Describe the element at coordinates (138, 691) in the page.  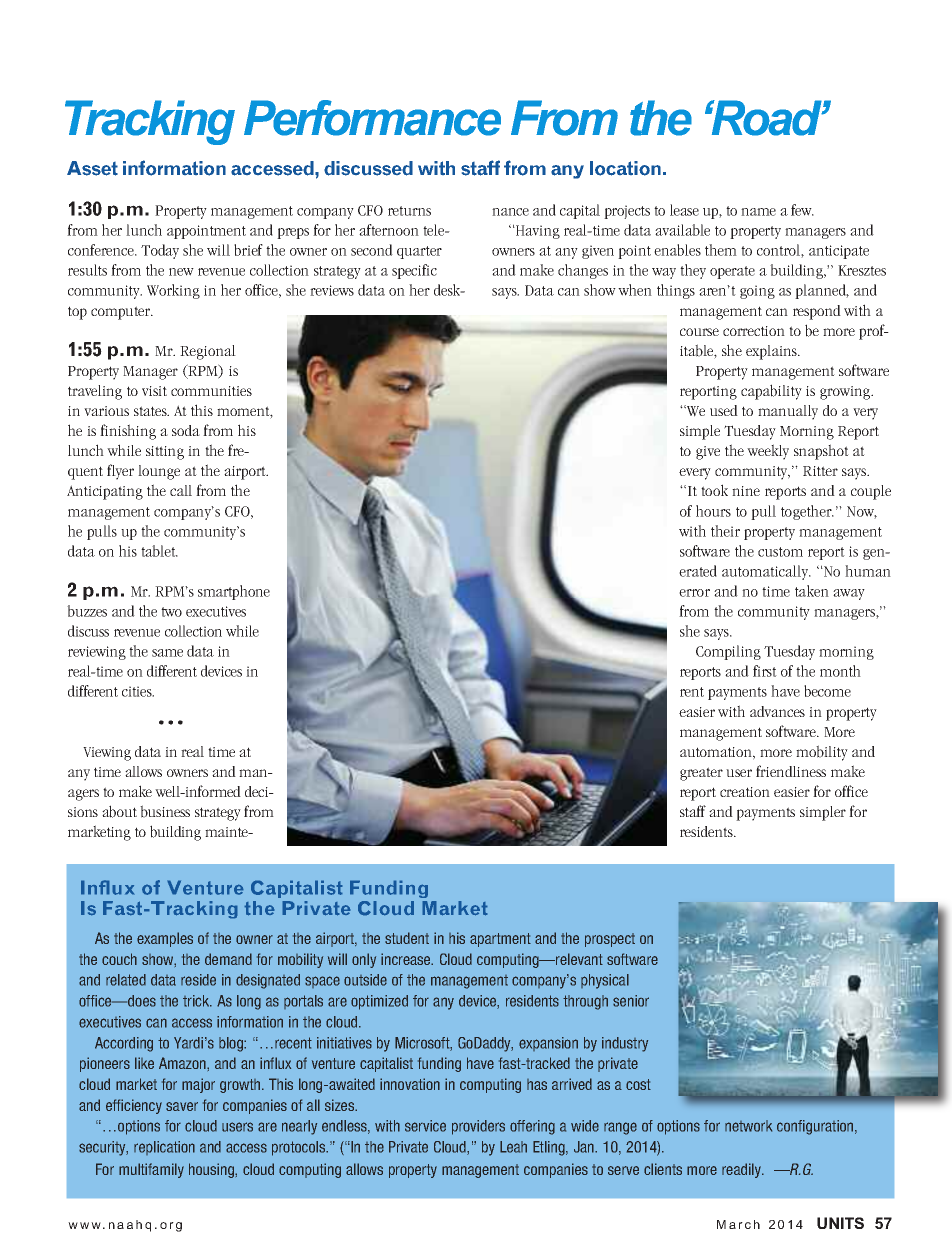
I see `cities` at that location.
